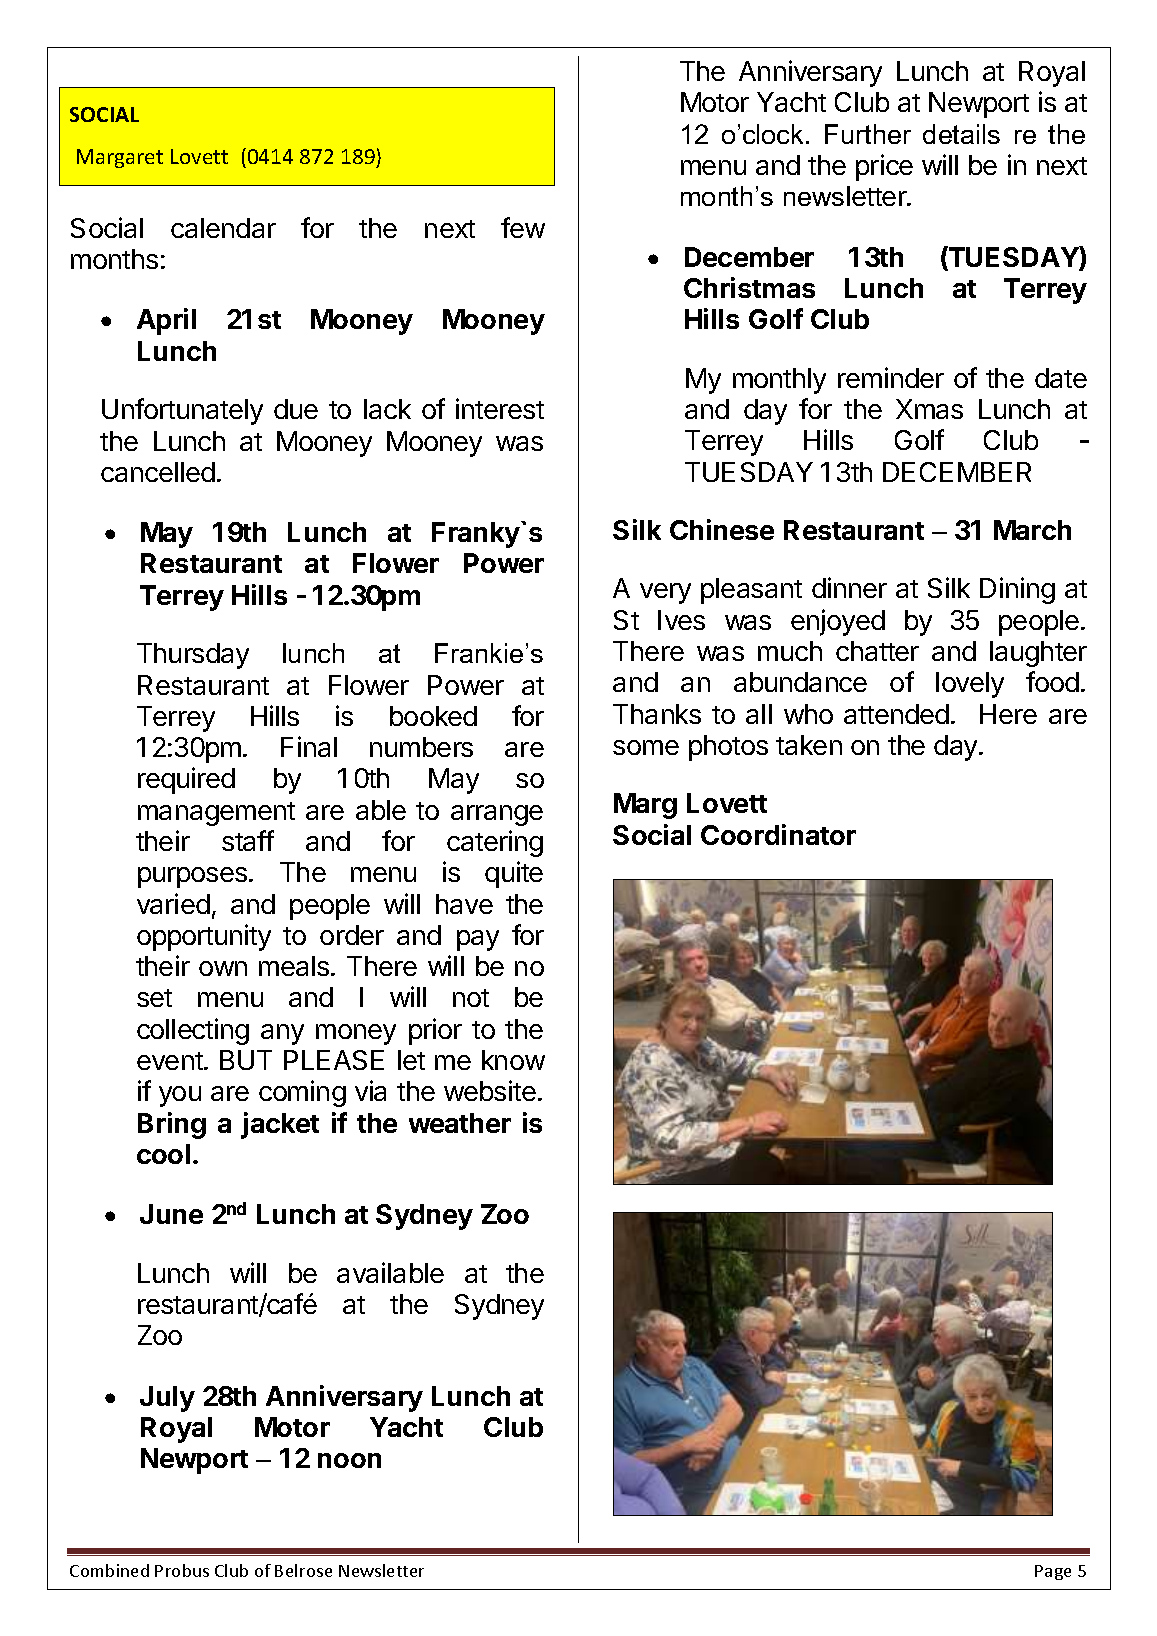  Describe the element at coordinates (523, 227) in the screenshot. I see `few` at that location.
